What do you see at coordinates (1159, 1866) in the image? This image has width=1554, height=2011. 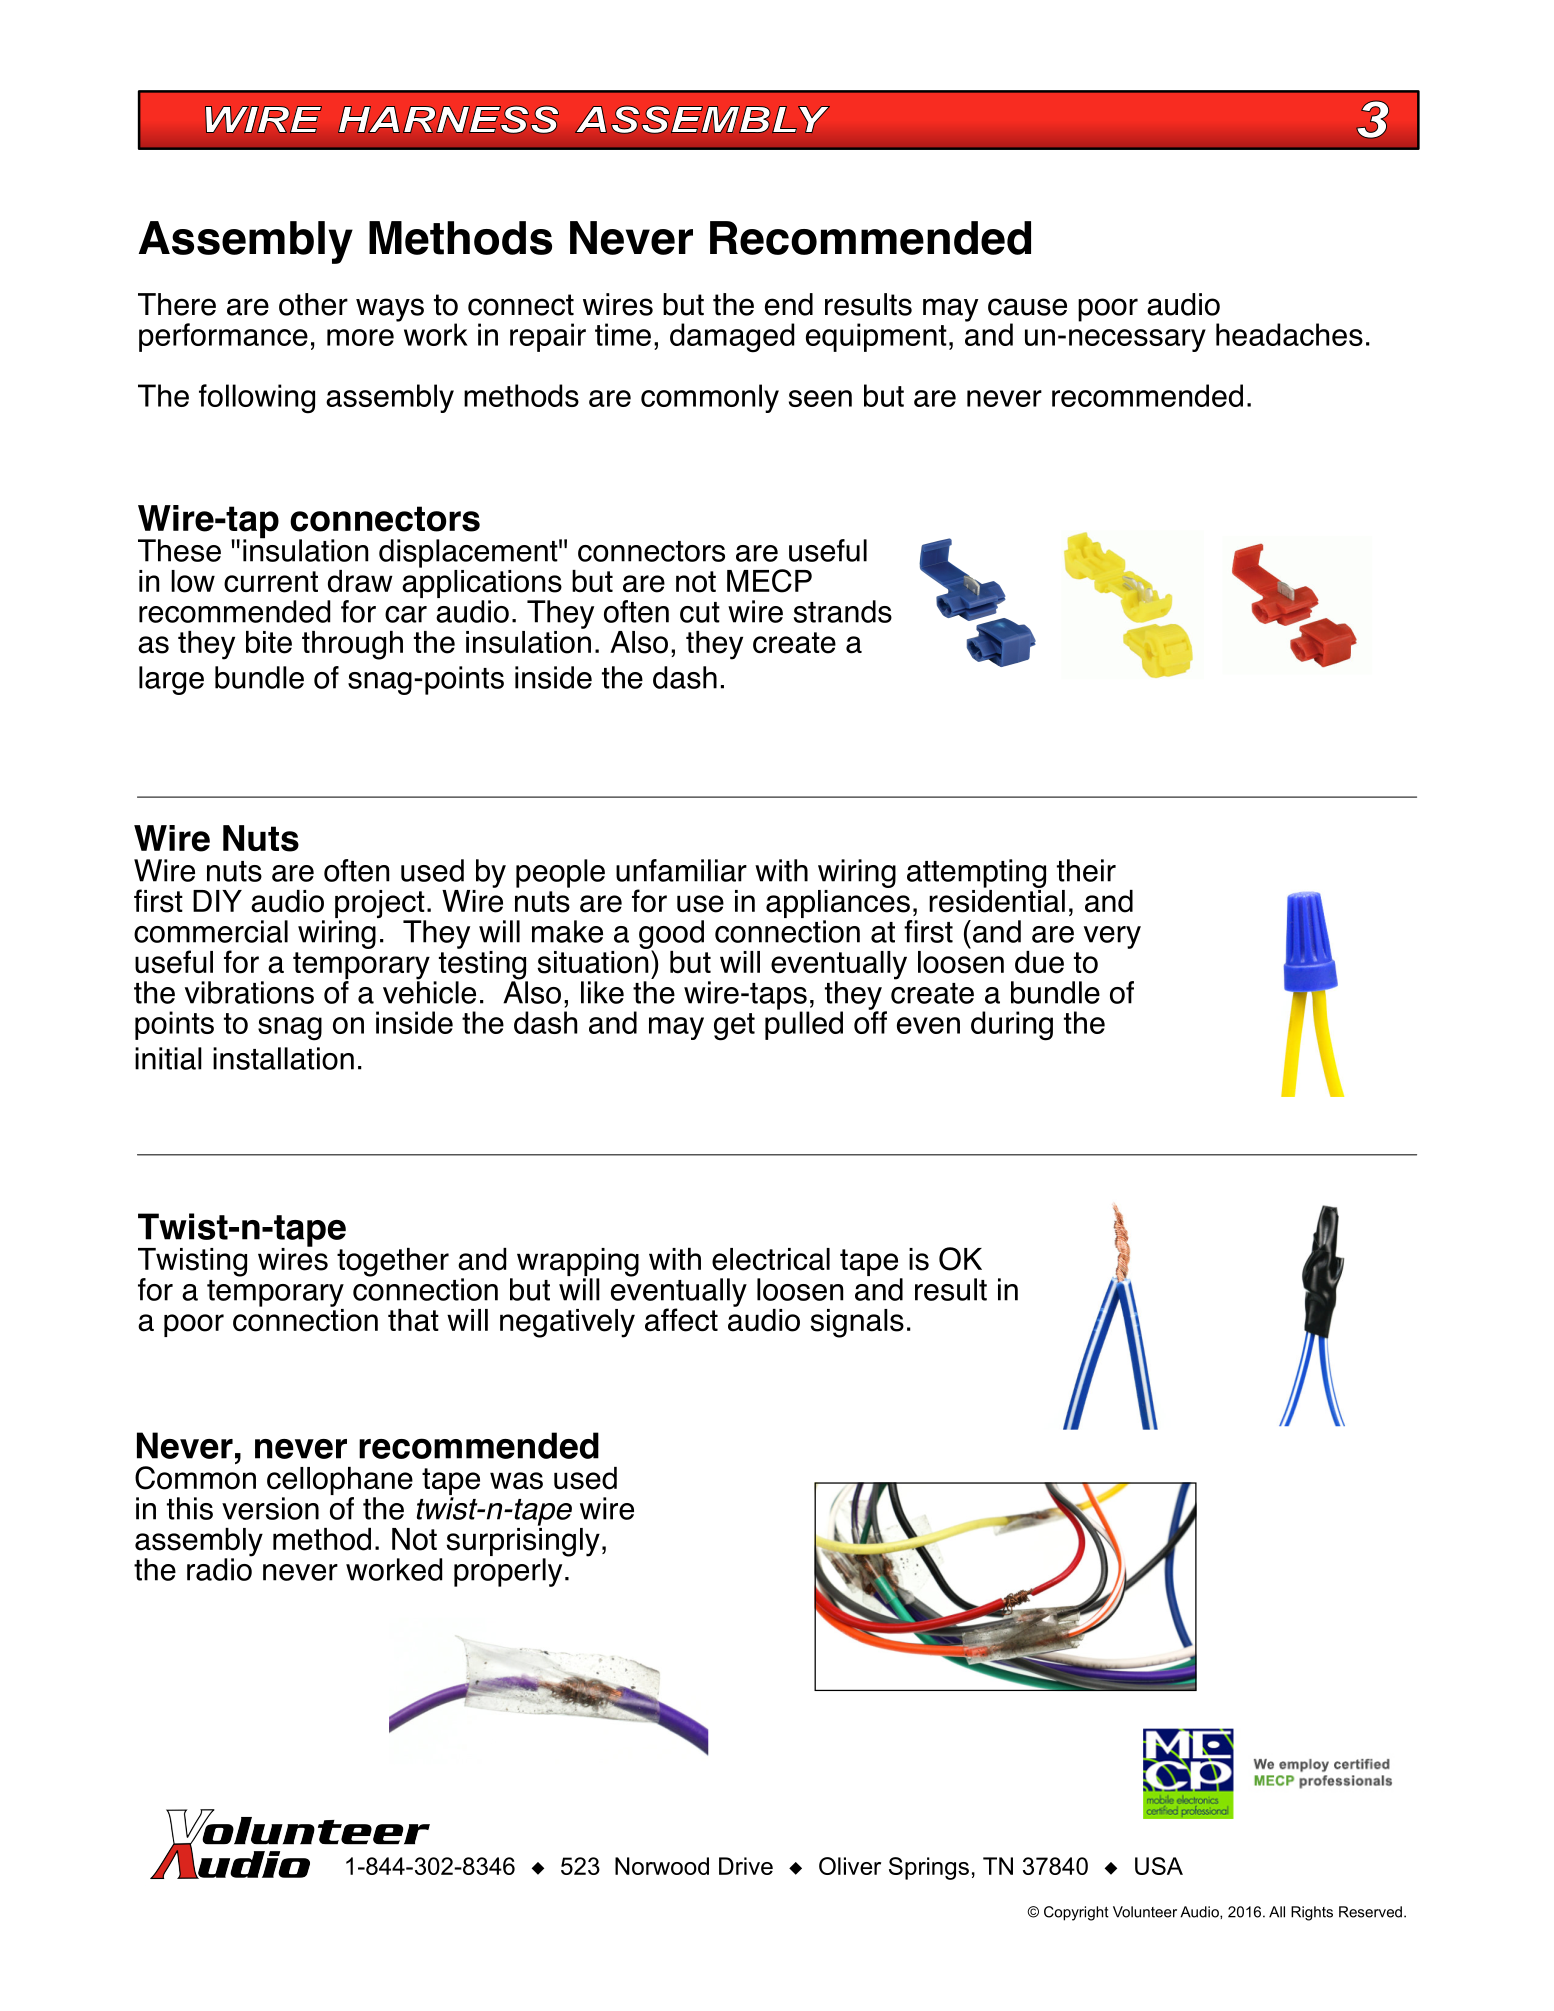 I see `USA` at bounding box center [1159, 1866].
